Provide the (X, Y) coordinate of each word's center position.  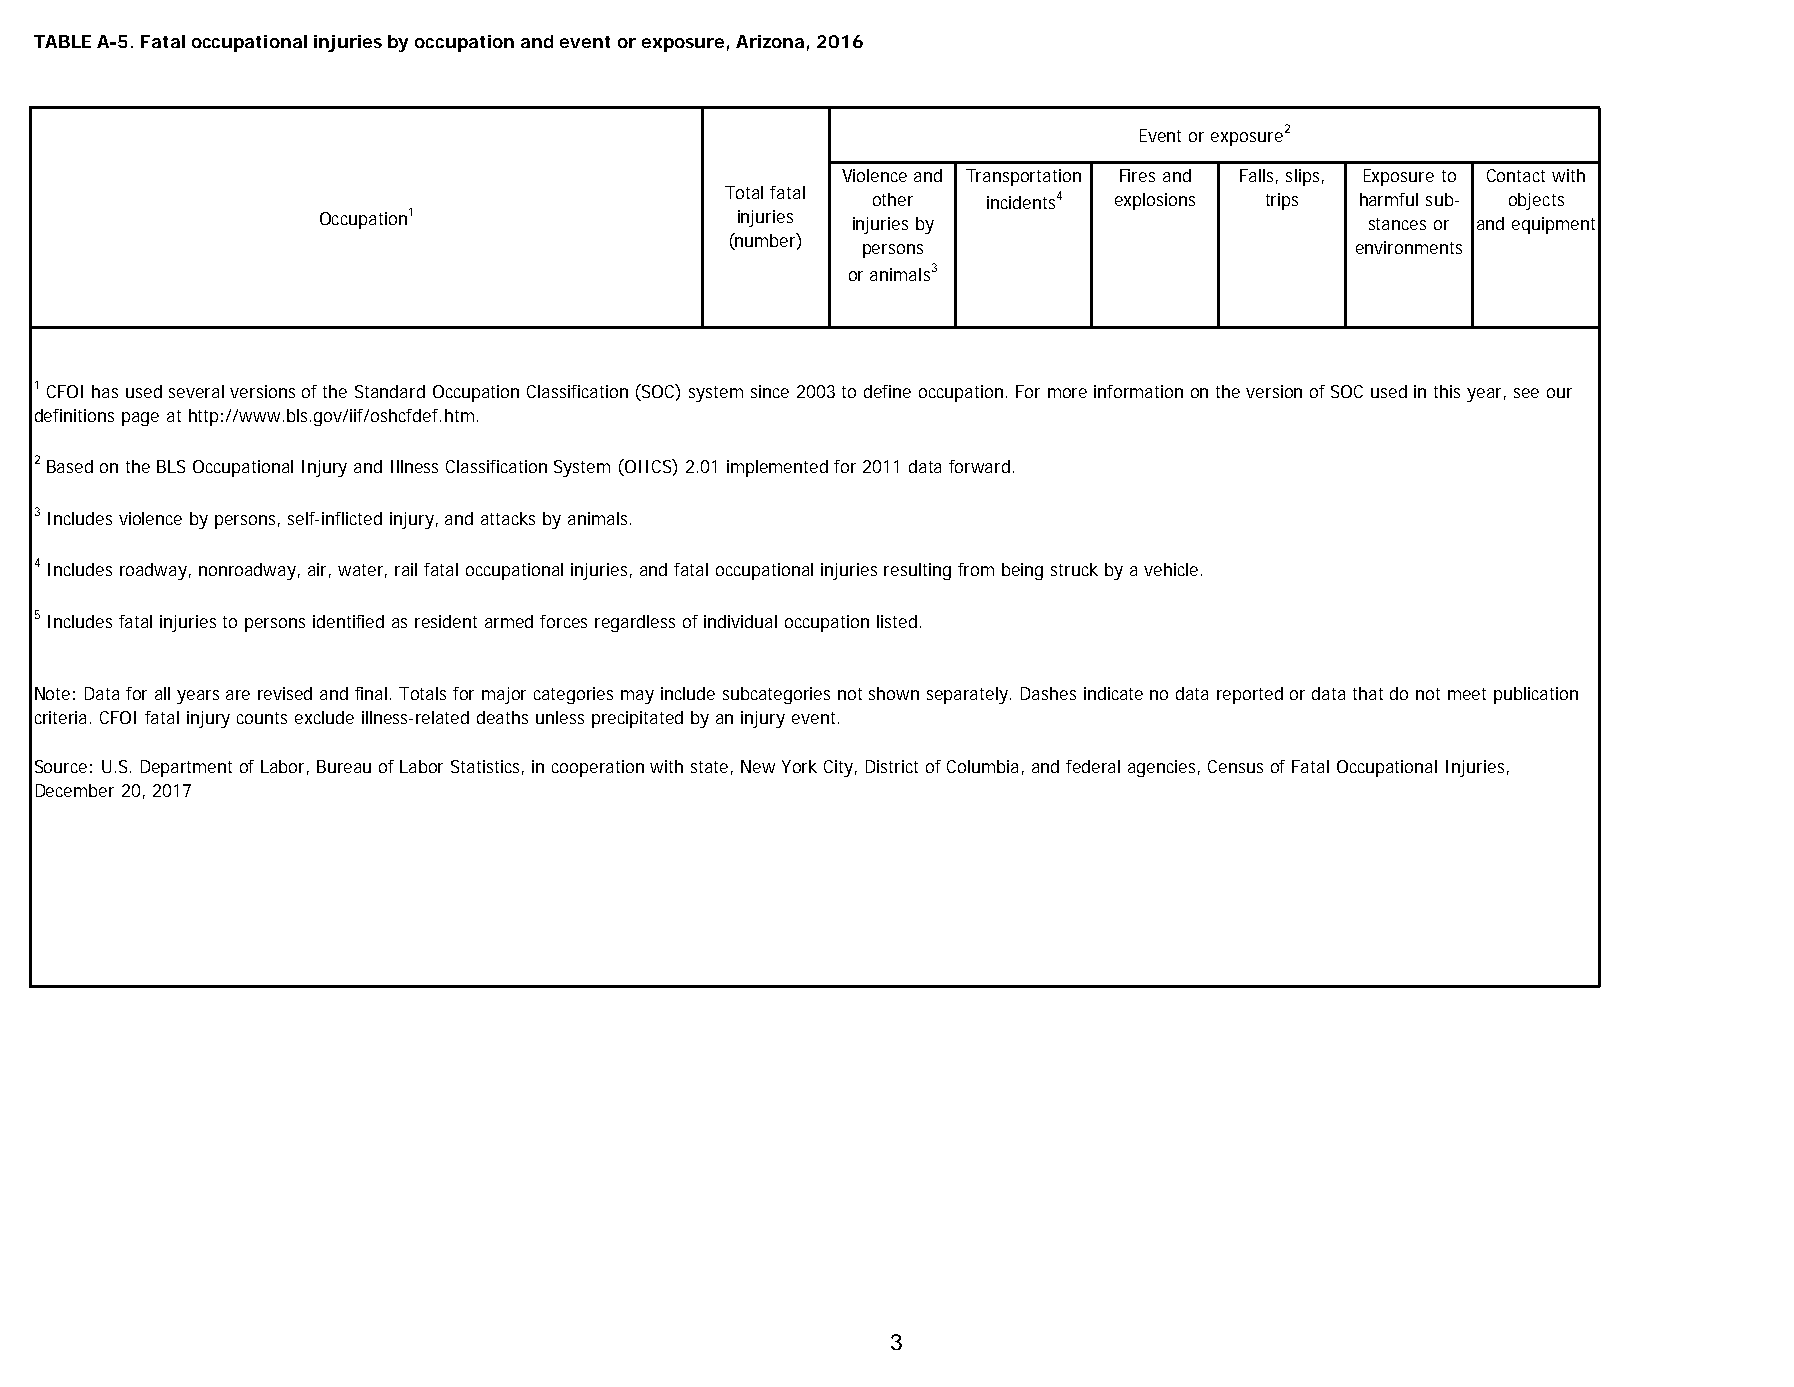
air (319, 570)
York (799, 766)
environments (1409, 247)
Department (186, 768)
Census (1235, 766)
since (770, 391)
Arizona (770, 41)
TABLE (62, 41)
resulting (917, 571)
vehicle (1173, 569)
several (196, 391)
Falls (1259, 176)
